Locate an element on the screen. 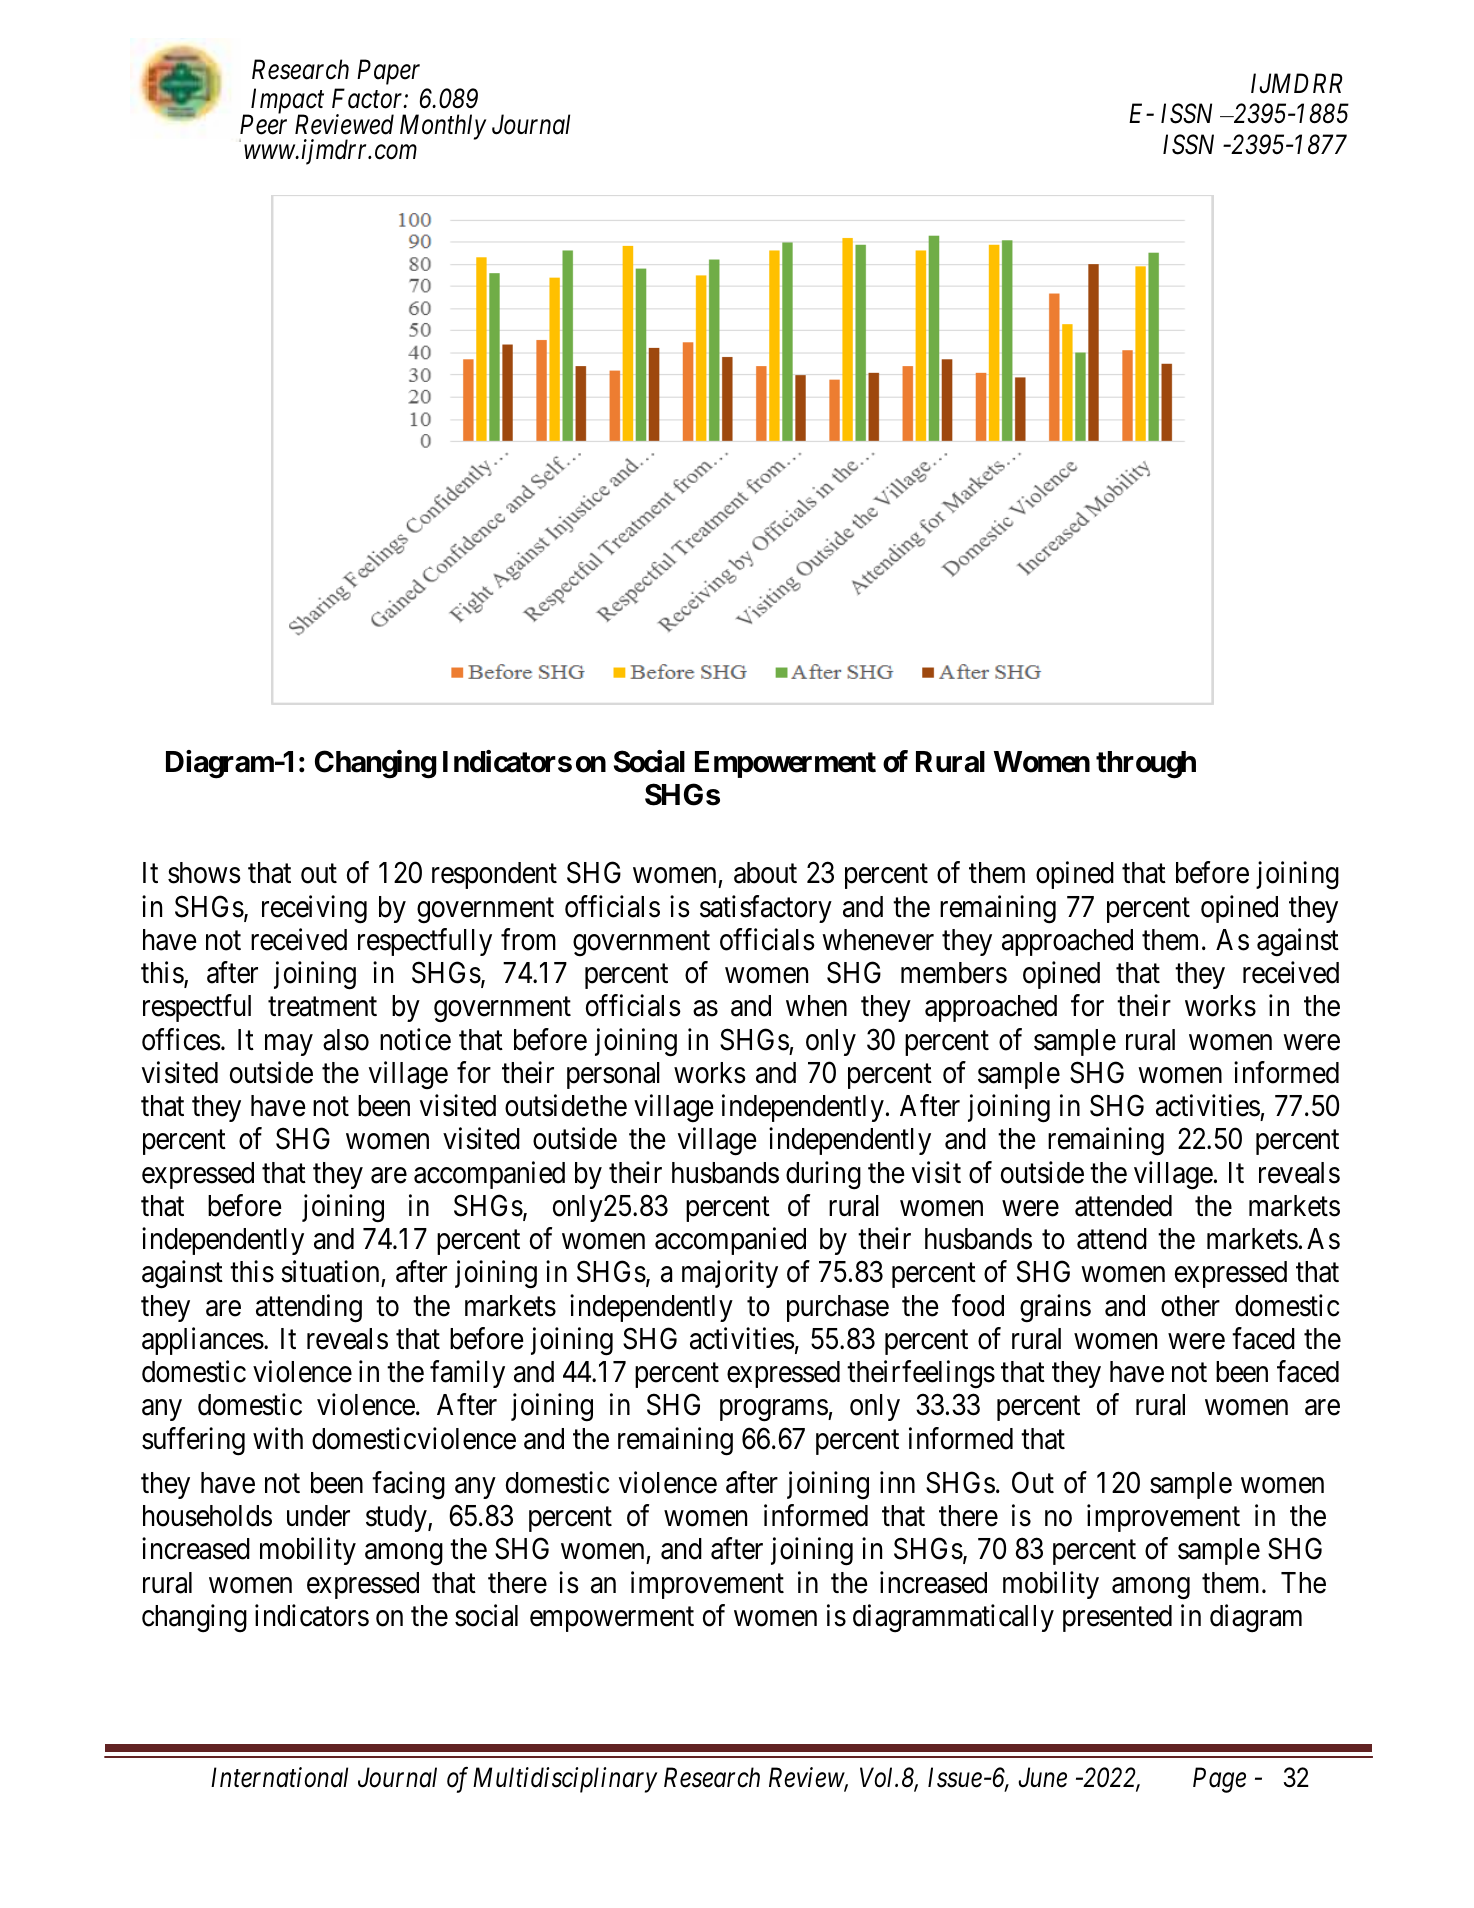 This screenshot has height=1908, width=1474. receiving is located at coordinates (314, 909).
